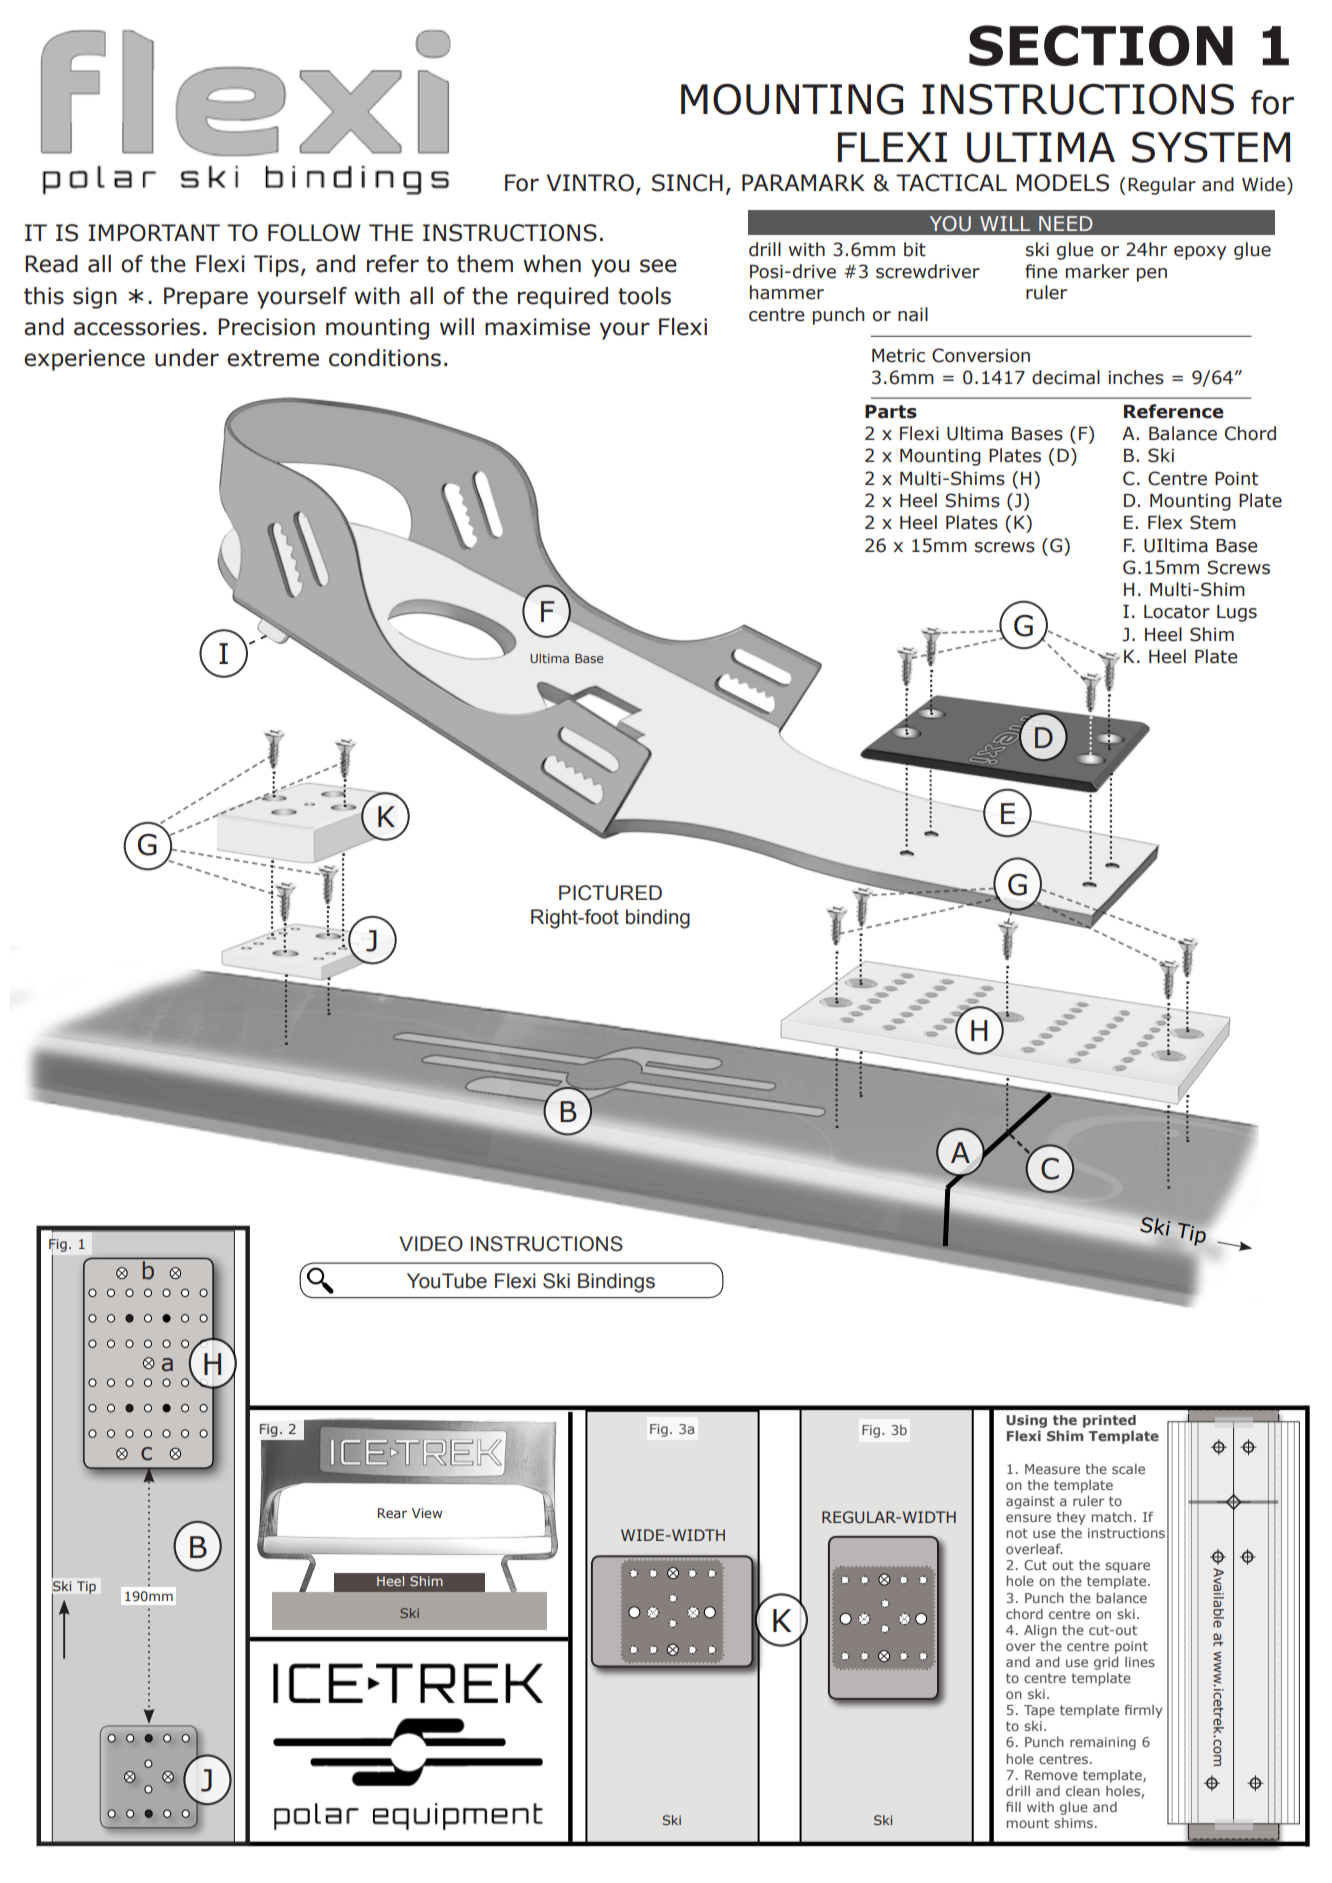 The height and width of the screenshot is (1883, 1332). Describe the element at coordinates (1237, 613) in the screenshot. I see `Lugs` at that location.
